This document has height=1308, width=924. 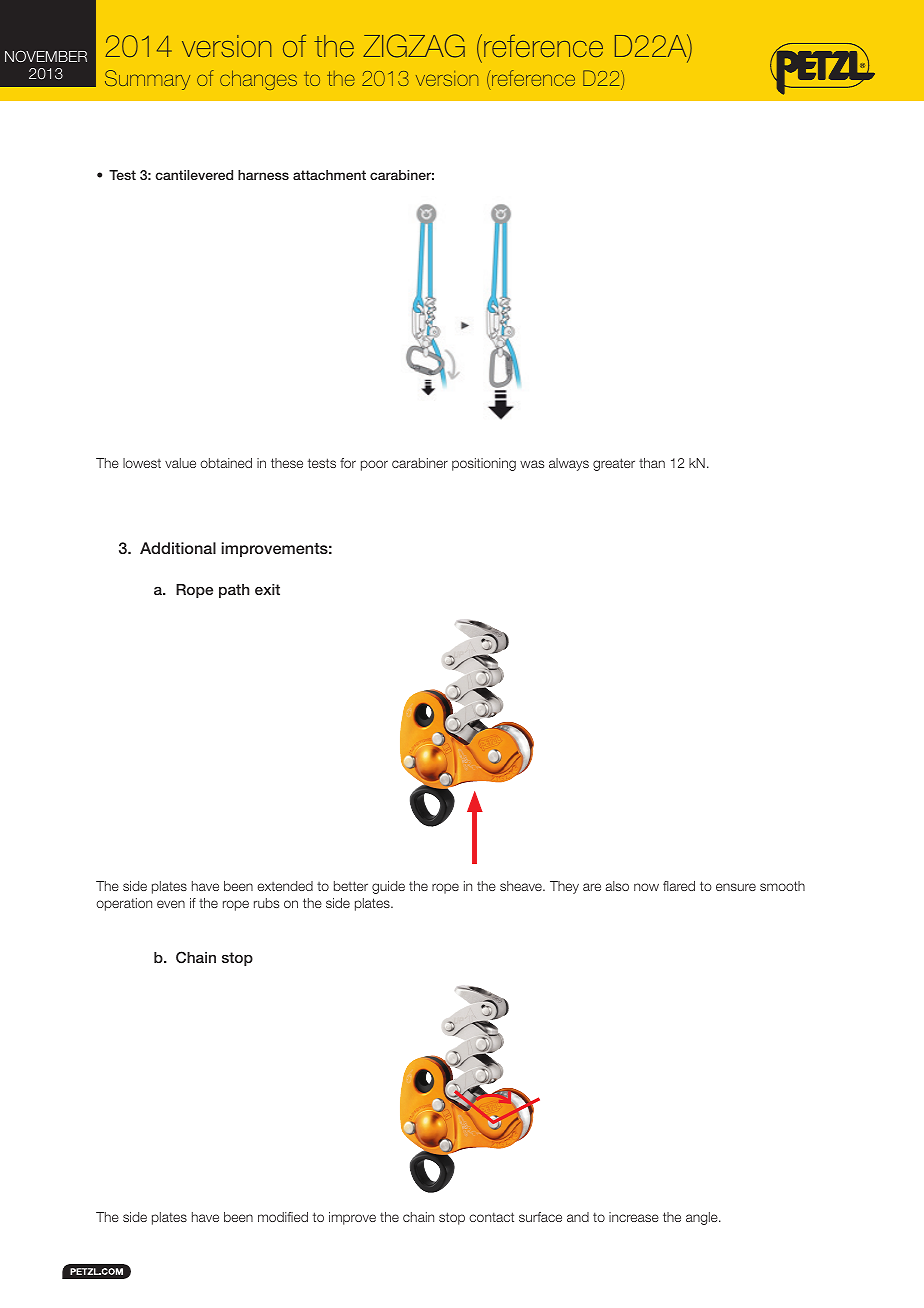 I want to click on ZIGZAG, so click(x=414, y=46).
